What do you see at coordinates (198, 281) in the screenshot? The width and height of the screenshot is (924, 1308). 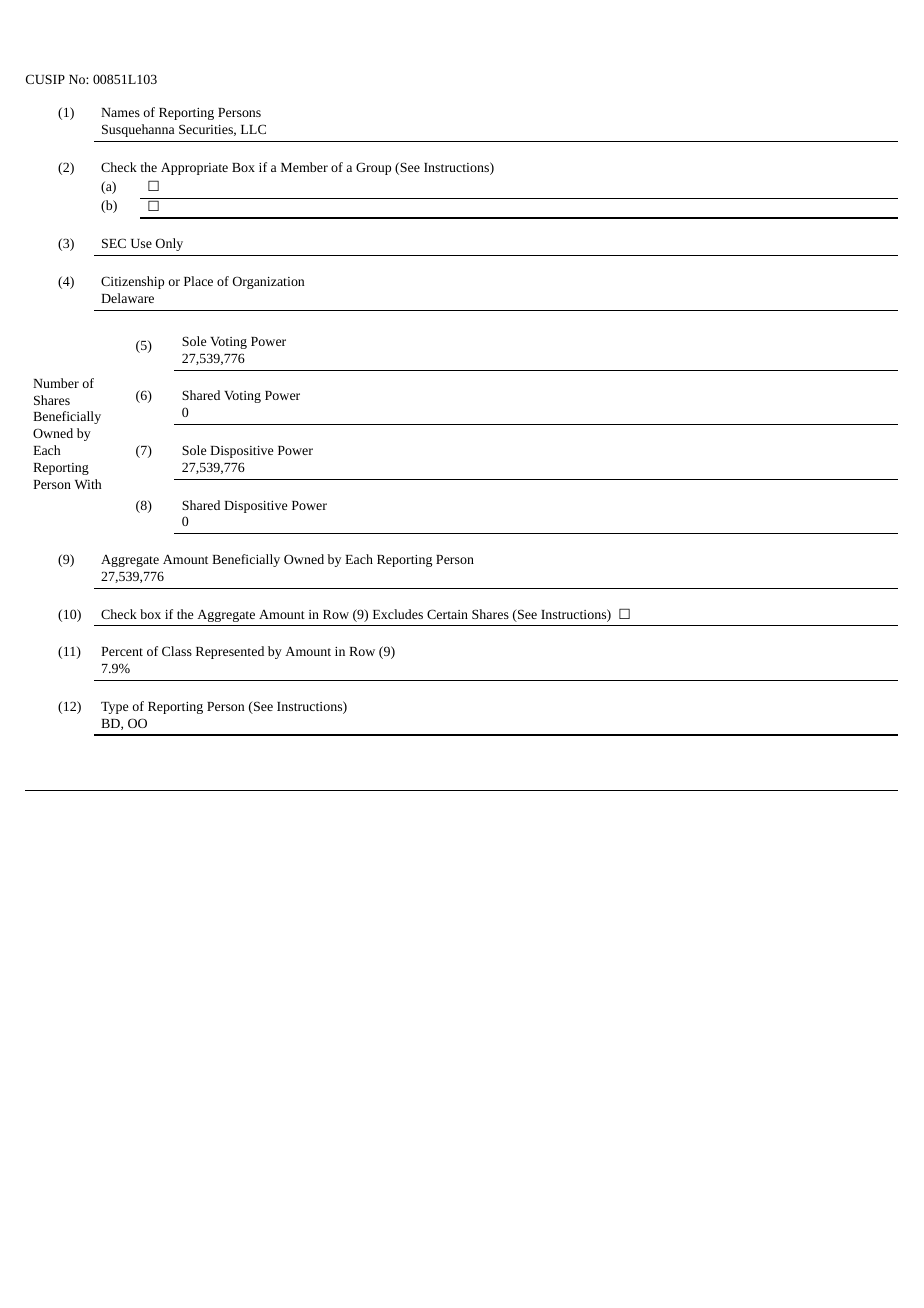 I see `Place` at bounding box center [198, 281].
